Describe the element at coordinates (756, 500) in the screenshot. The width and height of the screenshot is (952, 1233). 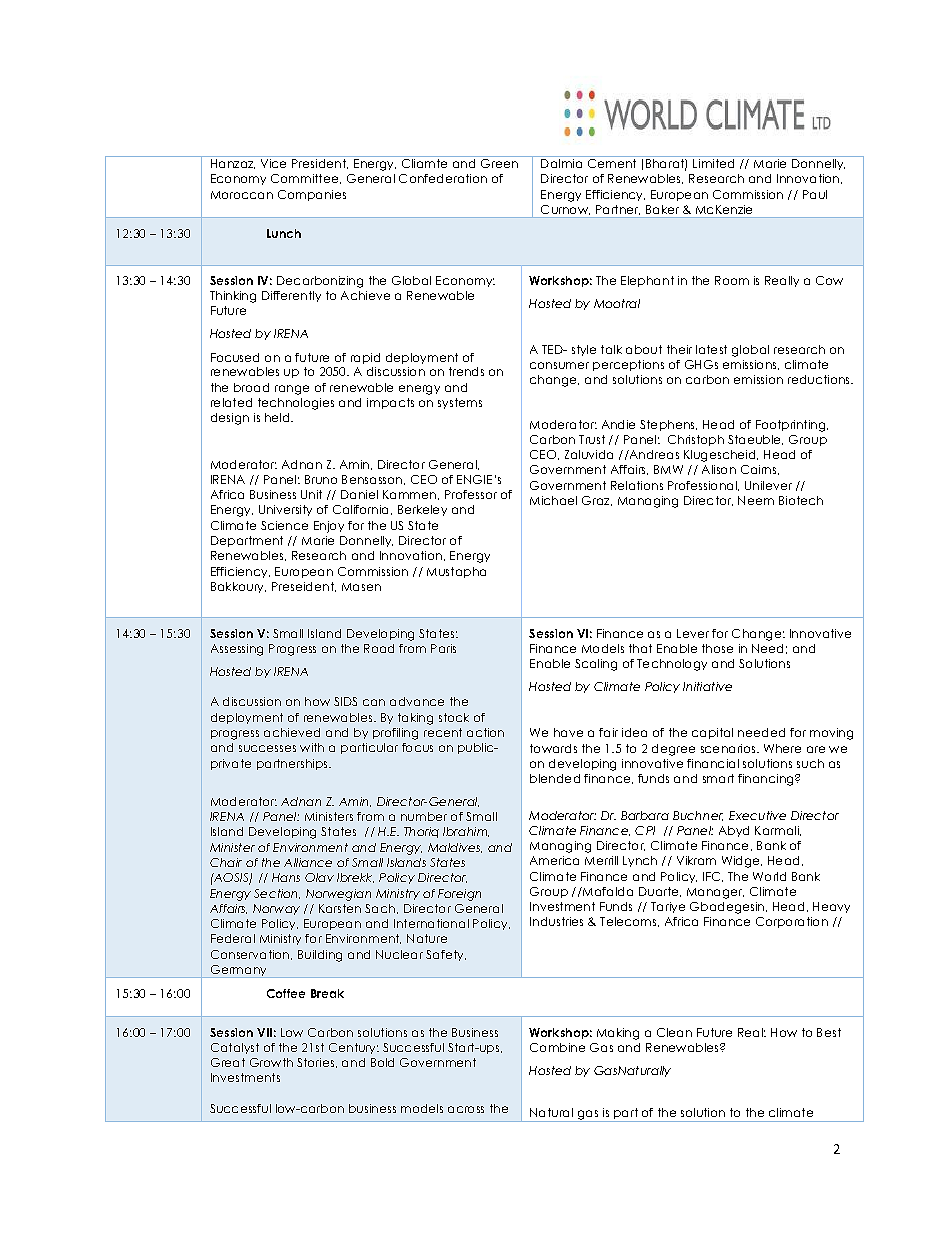
I see `Neem` at that location.
